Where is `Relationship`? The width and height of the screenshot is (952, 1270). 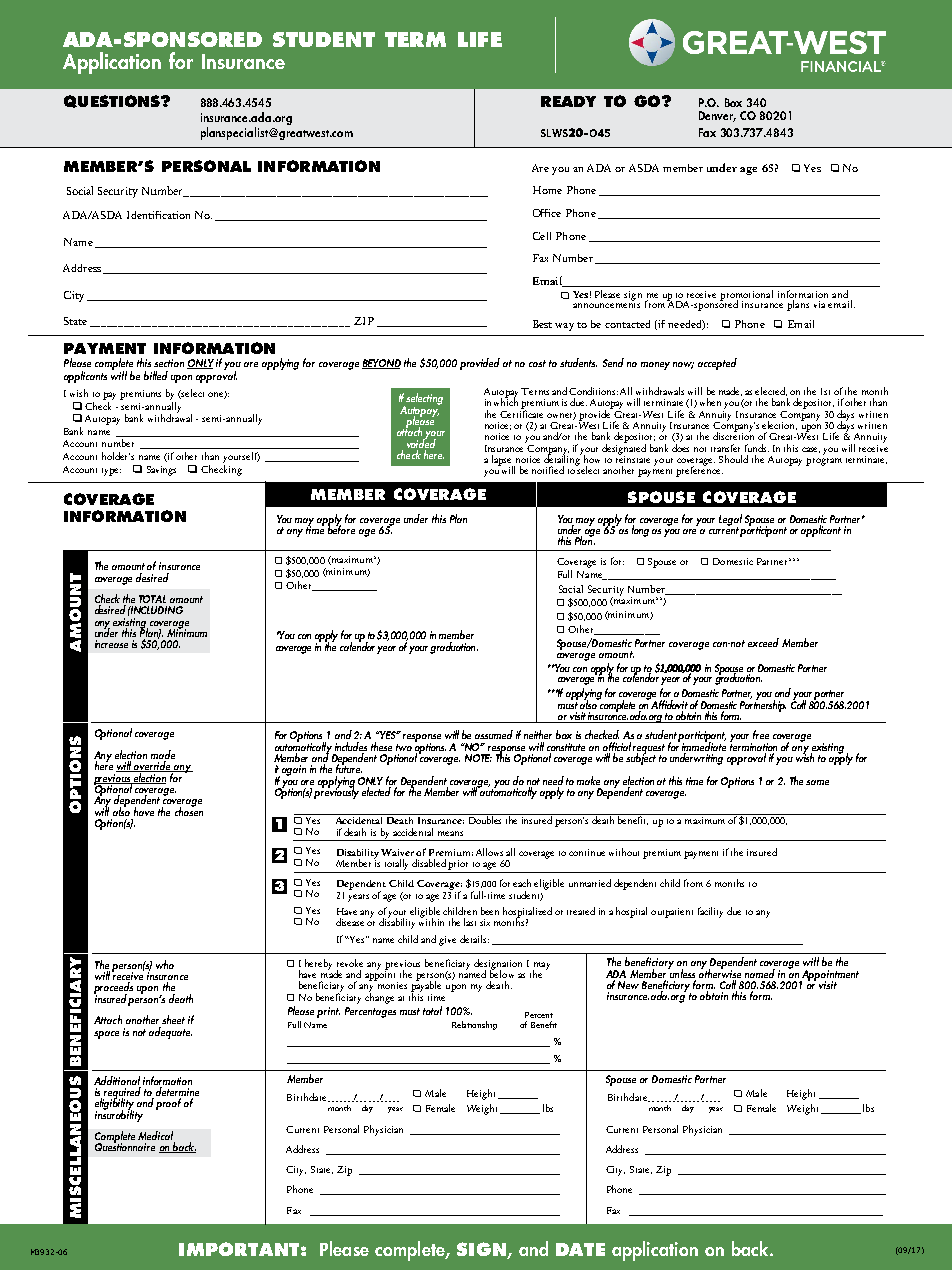 Relationship is located at coordinates (474, 1025).
